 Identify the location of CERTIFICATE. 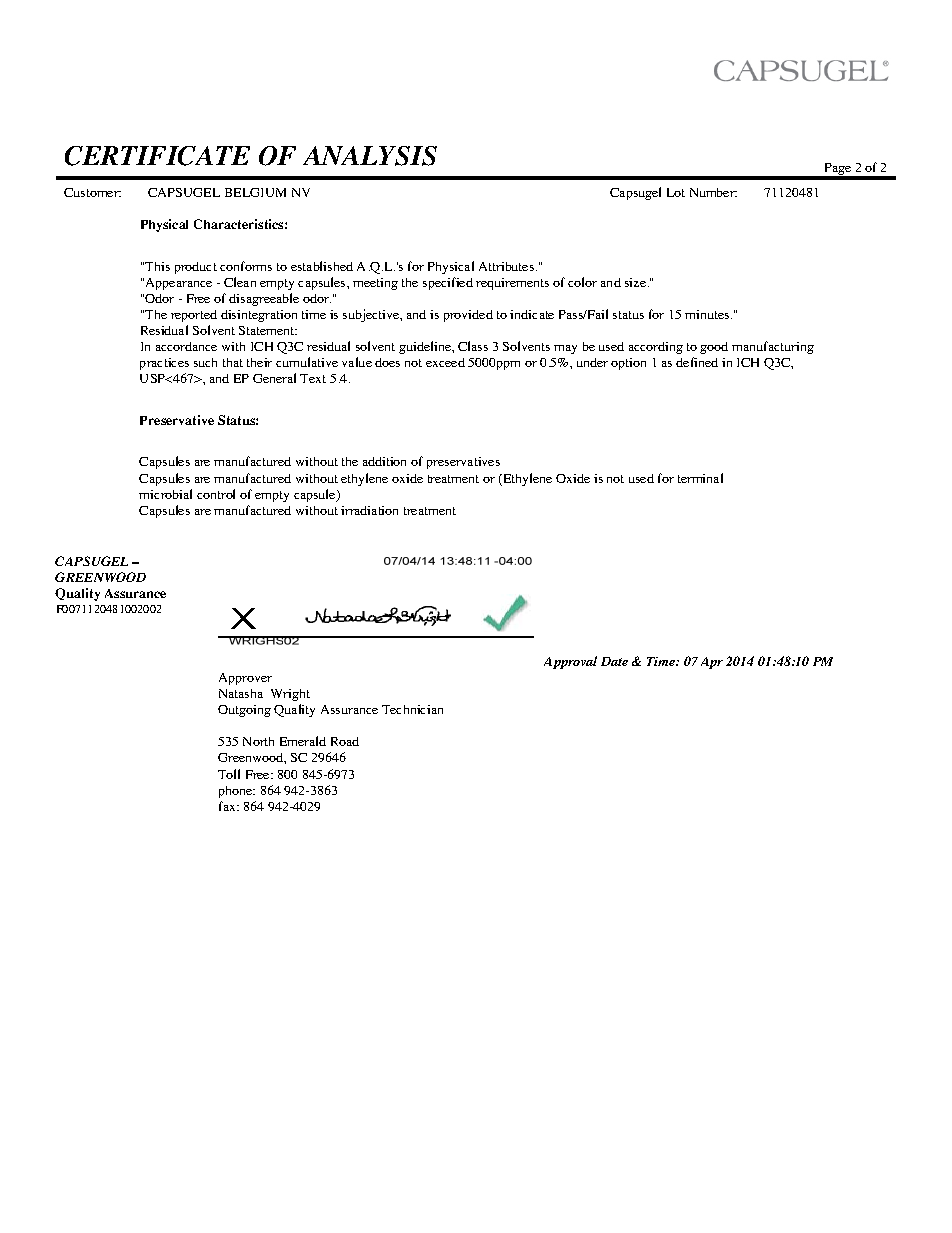
(157, 156).
